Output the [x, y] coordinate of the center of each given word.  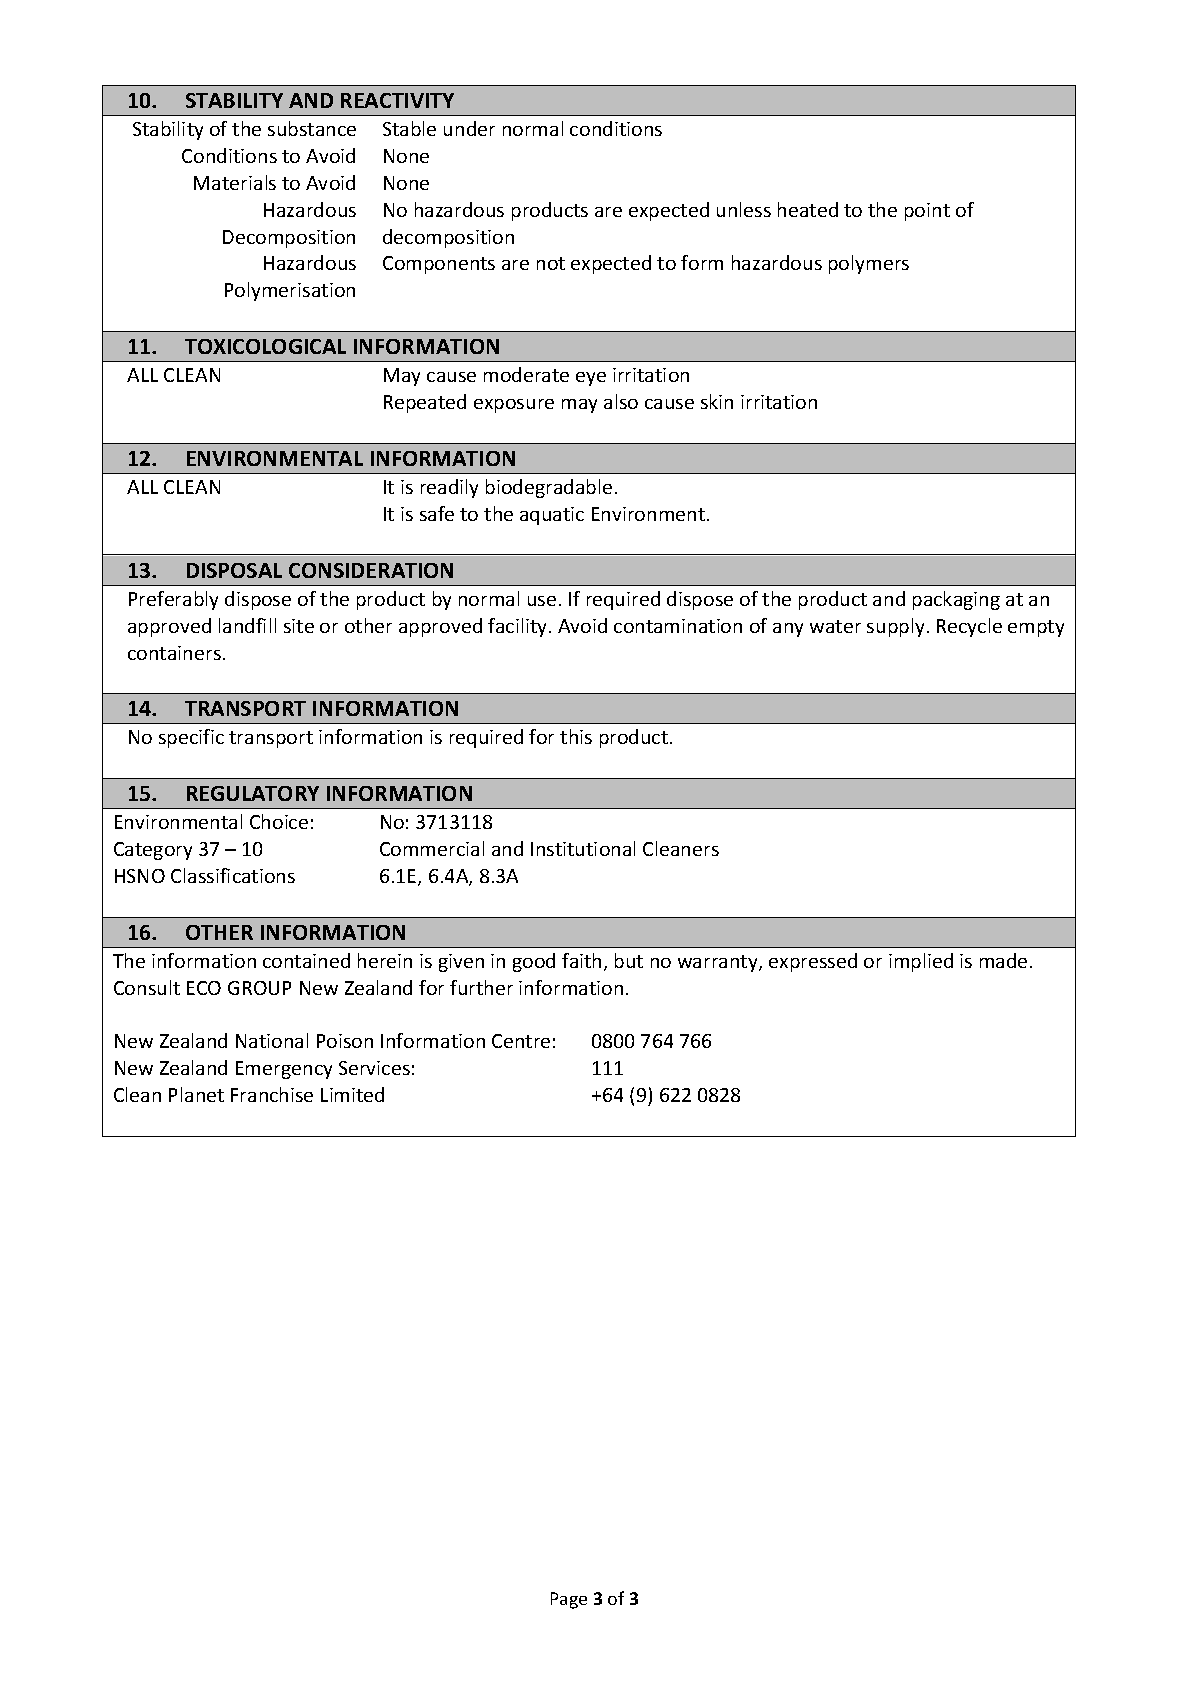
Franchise [272, 1094]
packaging [956, 600]
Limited [352, 1094]
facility [519, 627]
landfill [247, 625]
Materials [235, 182]
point [927, 212]
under [469, 128]
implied [921, 962]
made [1003, 960]
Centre [521, 1041]
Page [569, 1600]
